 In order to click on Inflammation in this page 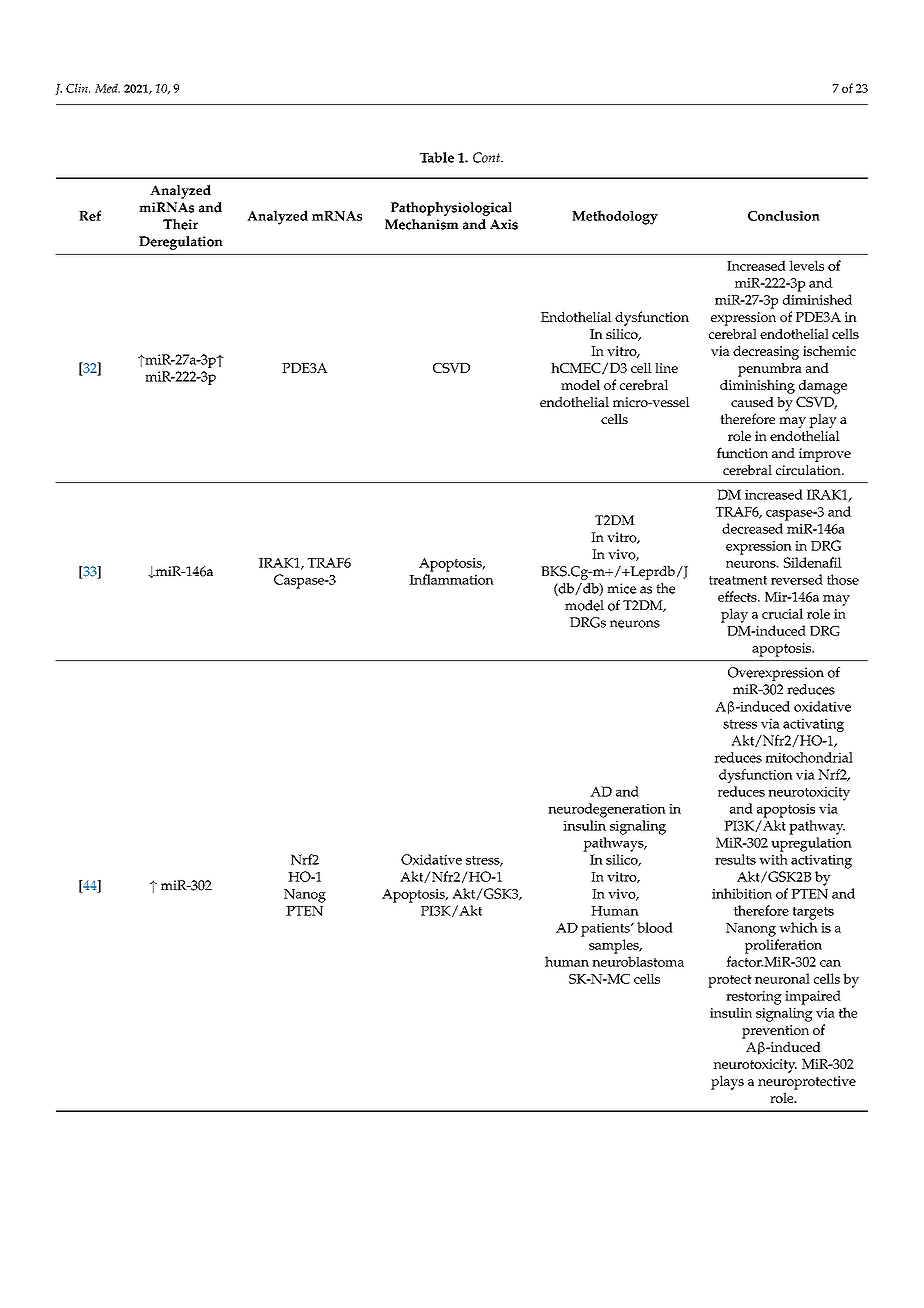, I will do `click(451, 579)`.
